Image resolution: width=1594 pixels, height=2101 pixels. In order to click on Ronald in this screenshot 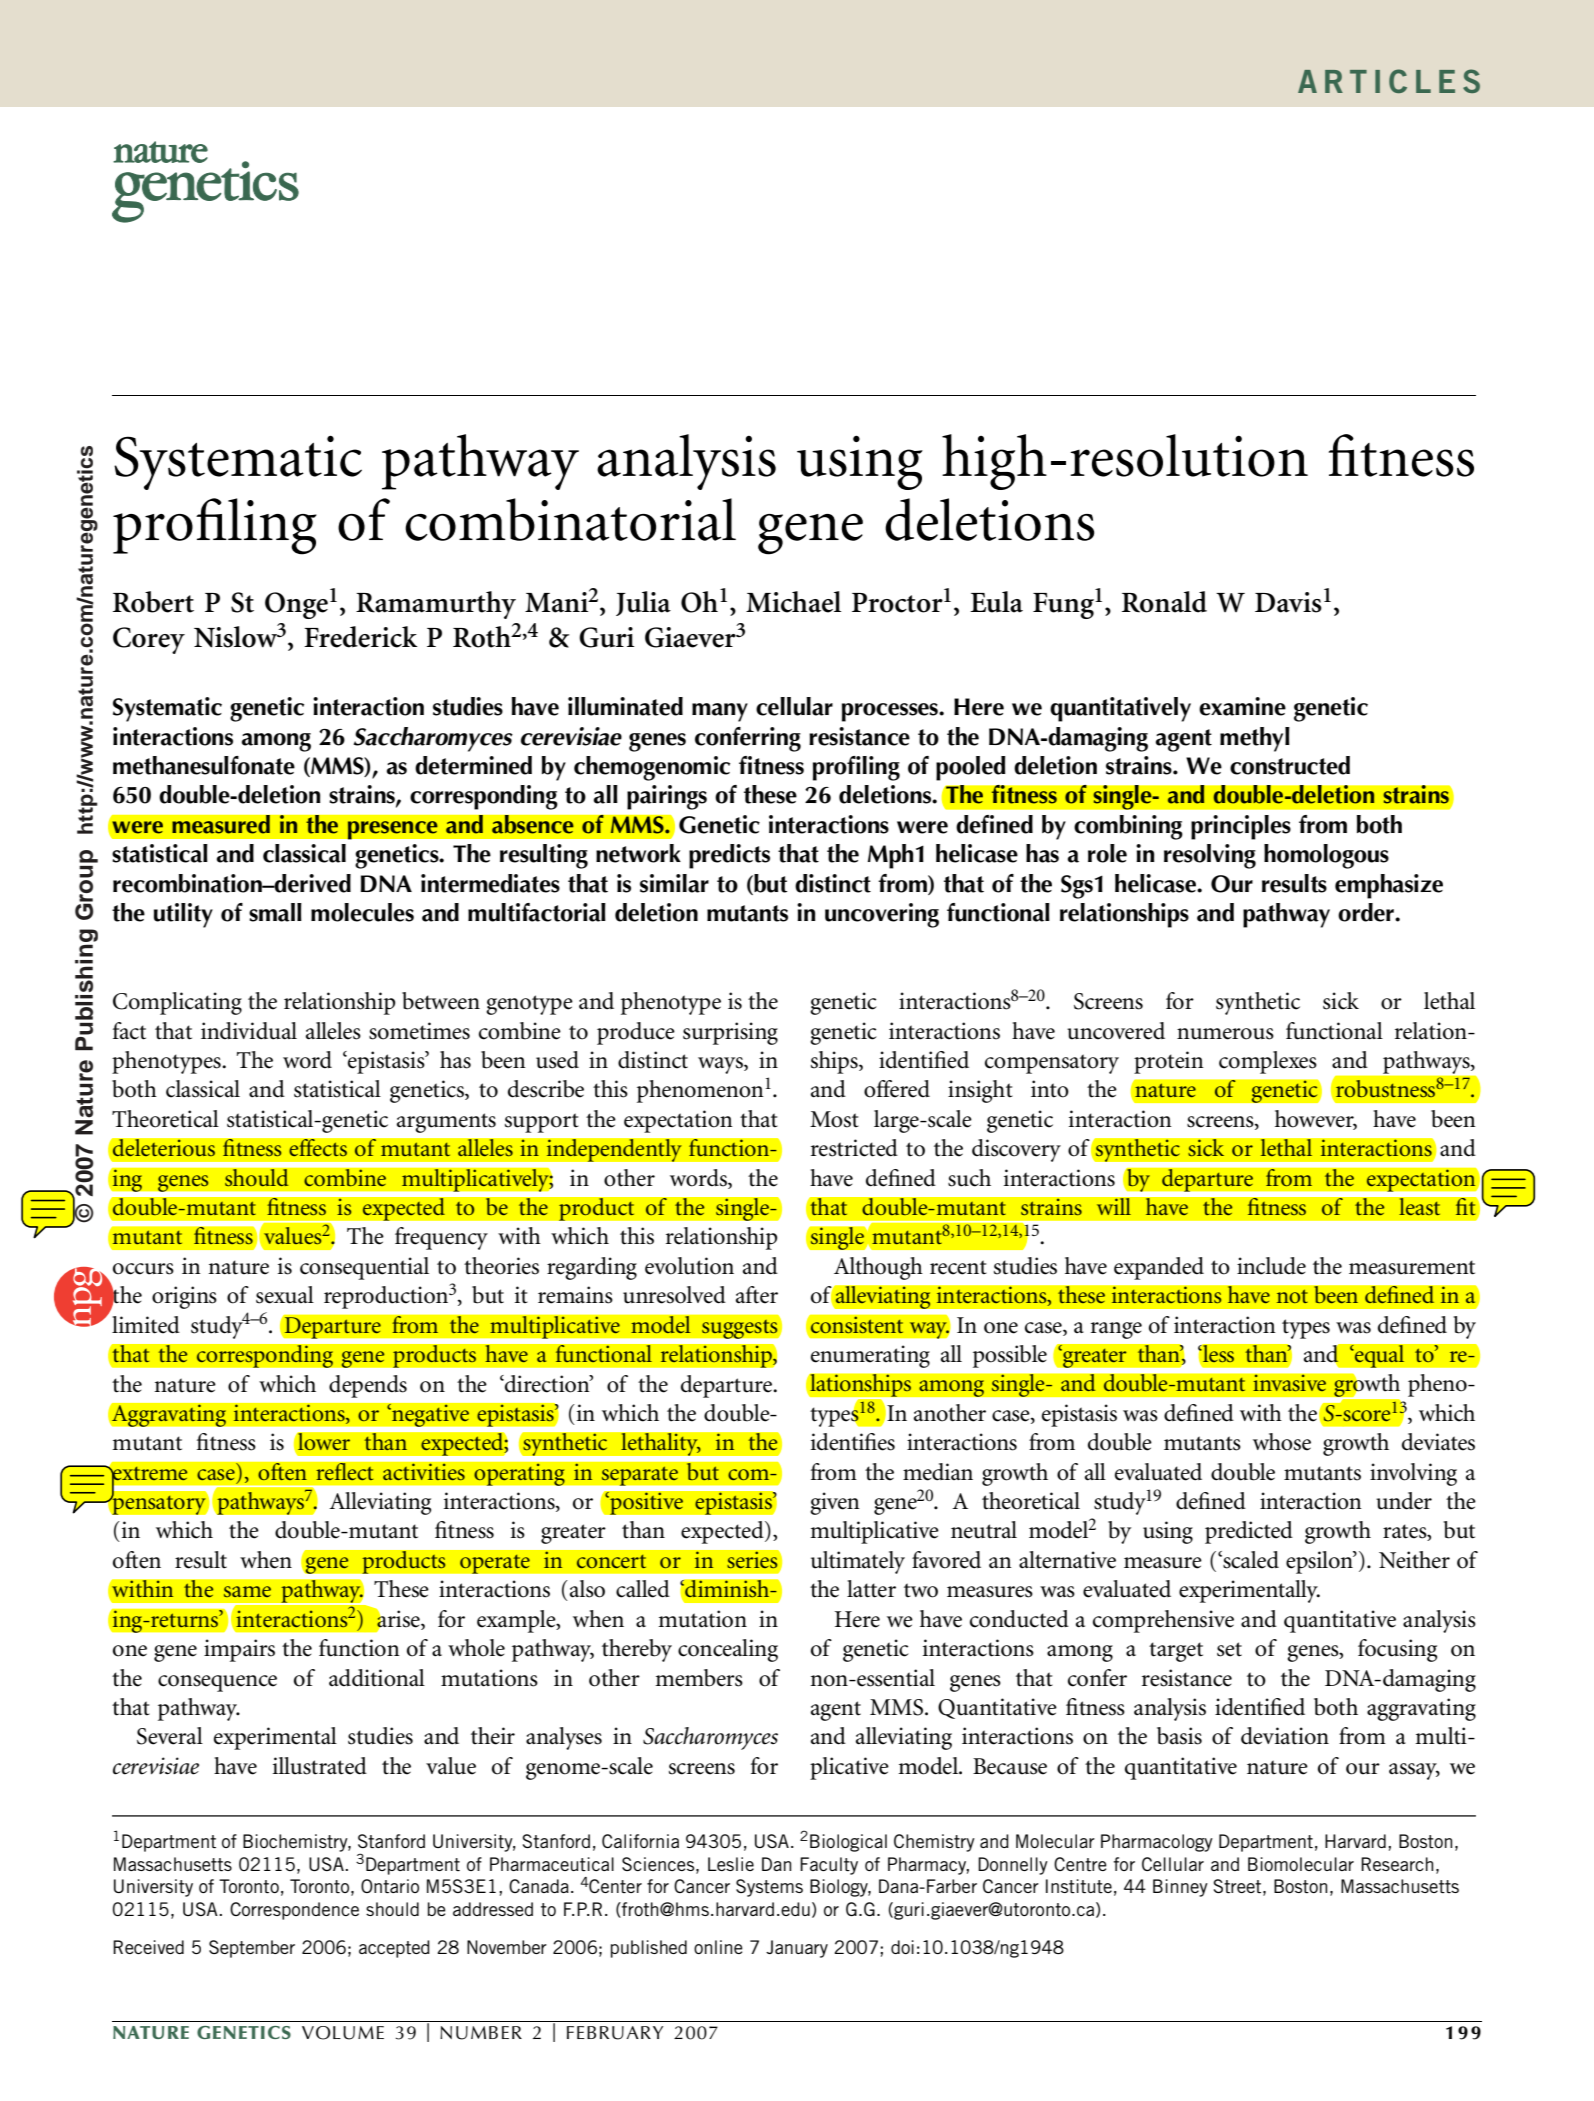, I will do `click(1164, 602)`.
